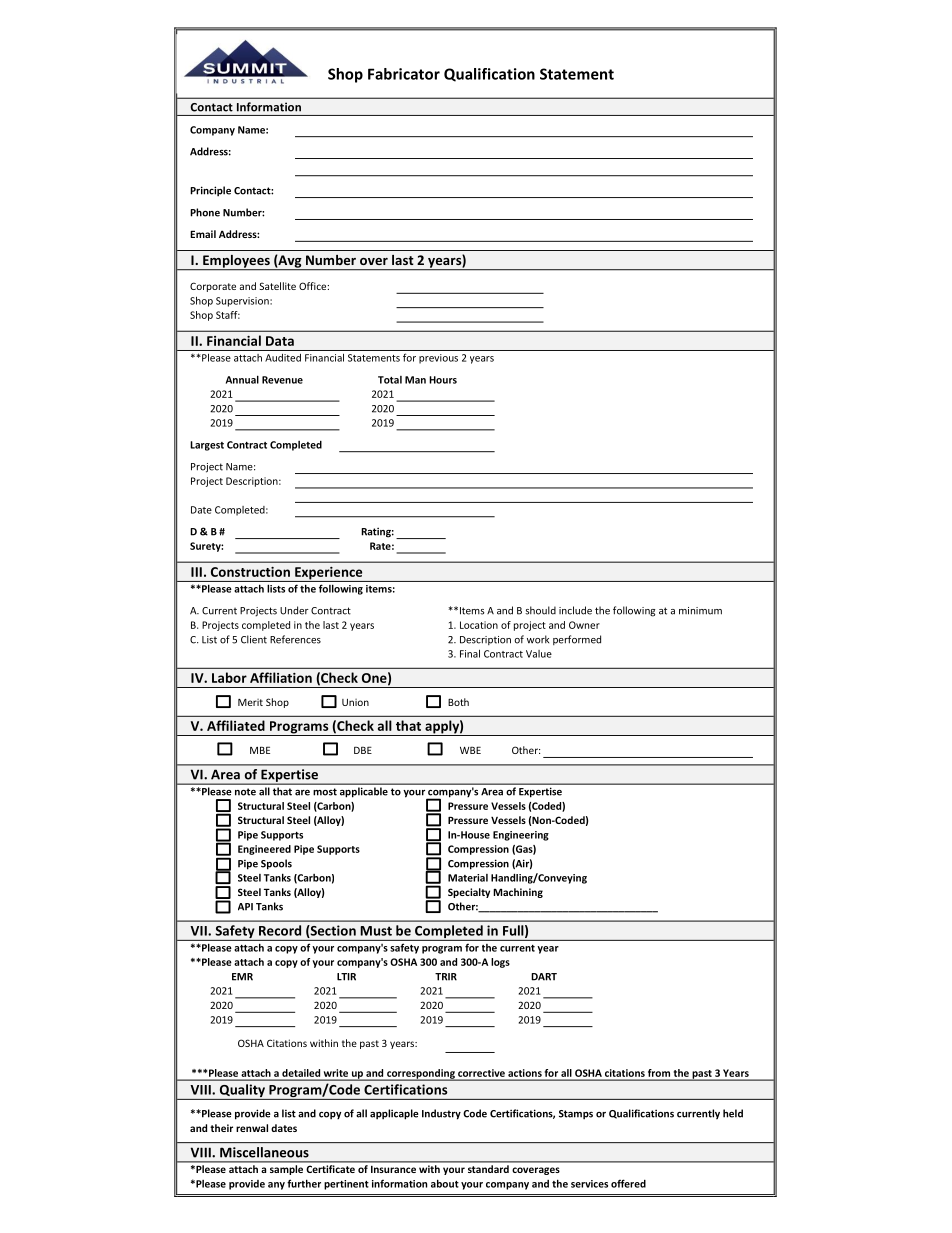  I want to click on minimum, so click(700, 611).
